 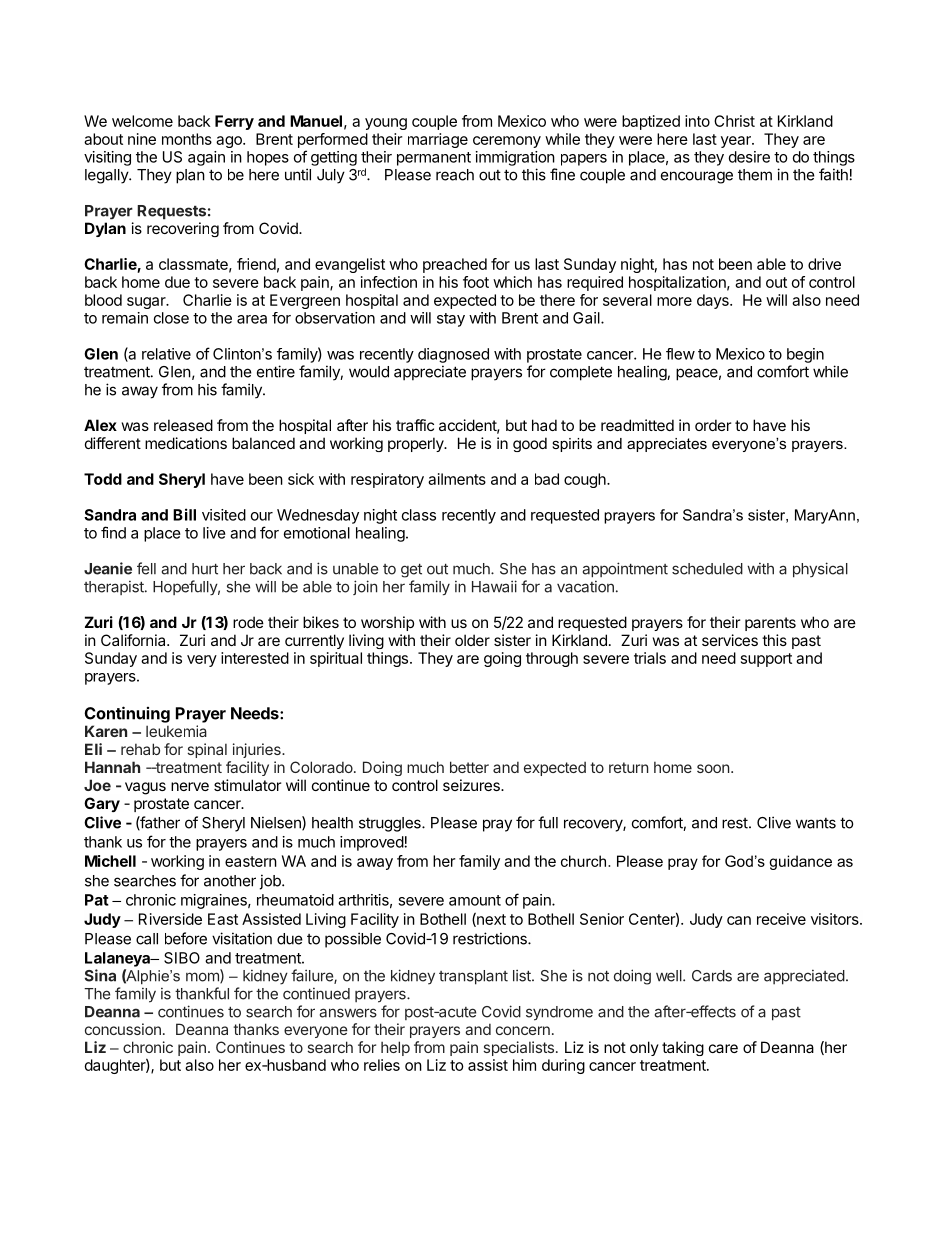 I want to click on amount, so click(x=475, y=900).
